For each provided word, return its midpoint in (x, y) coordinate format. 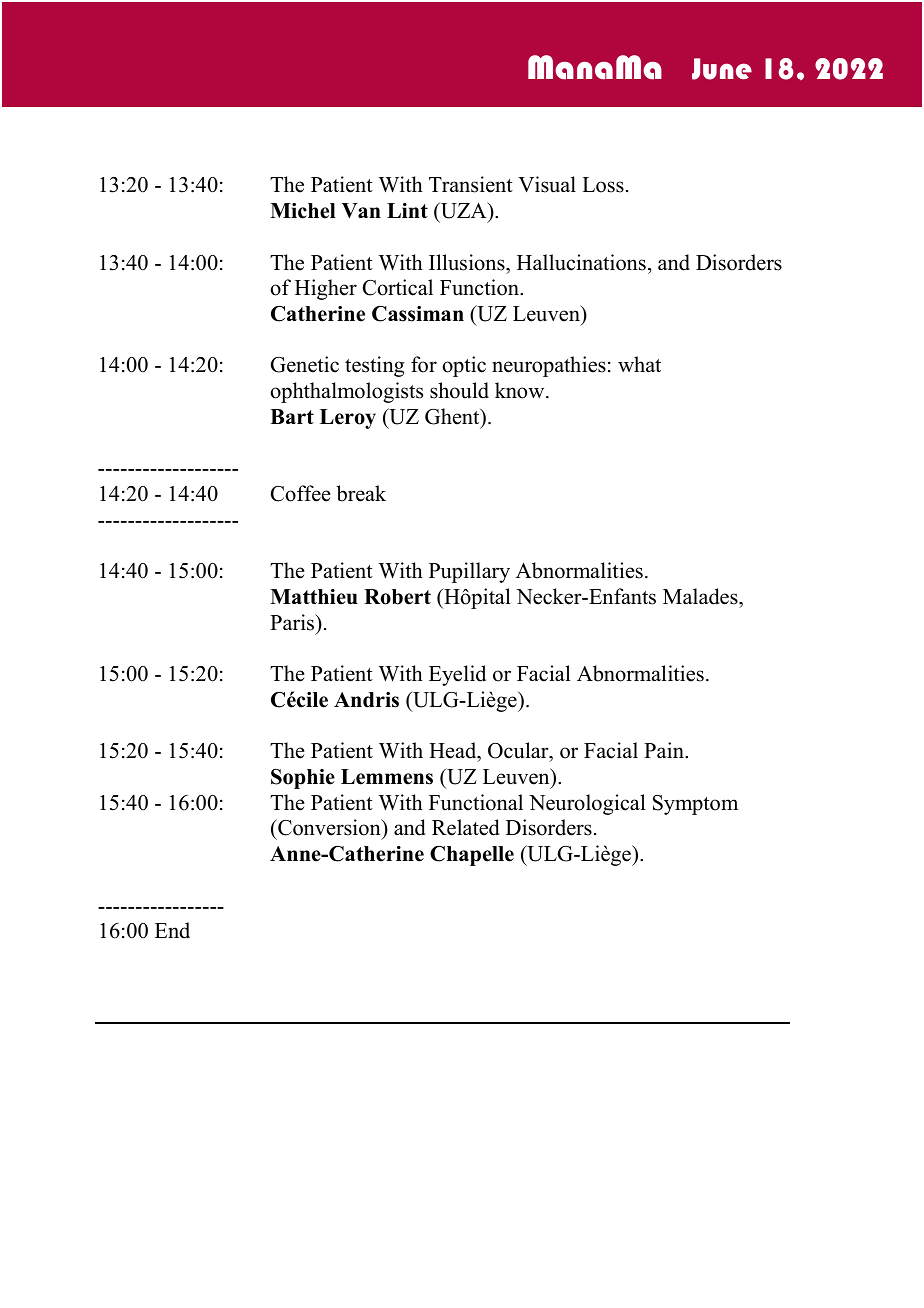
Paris (293, 622)
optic (464, 366)
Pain (665, 750)
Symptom (695, 805)
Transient (471, 184)
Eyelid (457, 675)
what (639, 364)
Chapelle (472, 856)
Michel (303, 211)
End (172, 930)
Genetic (305, 364)
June (722, 69)
